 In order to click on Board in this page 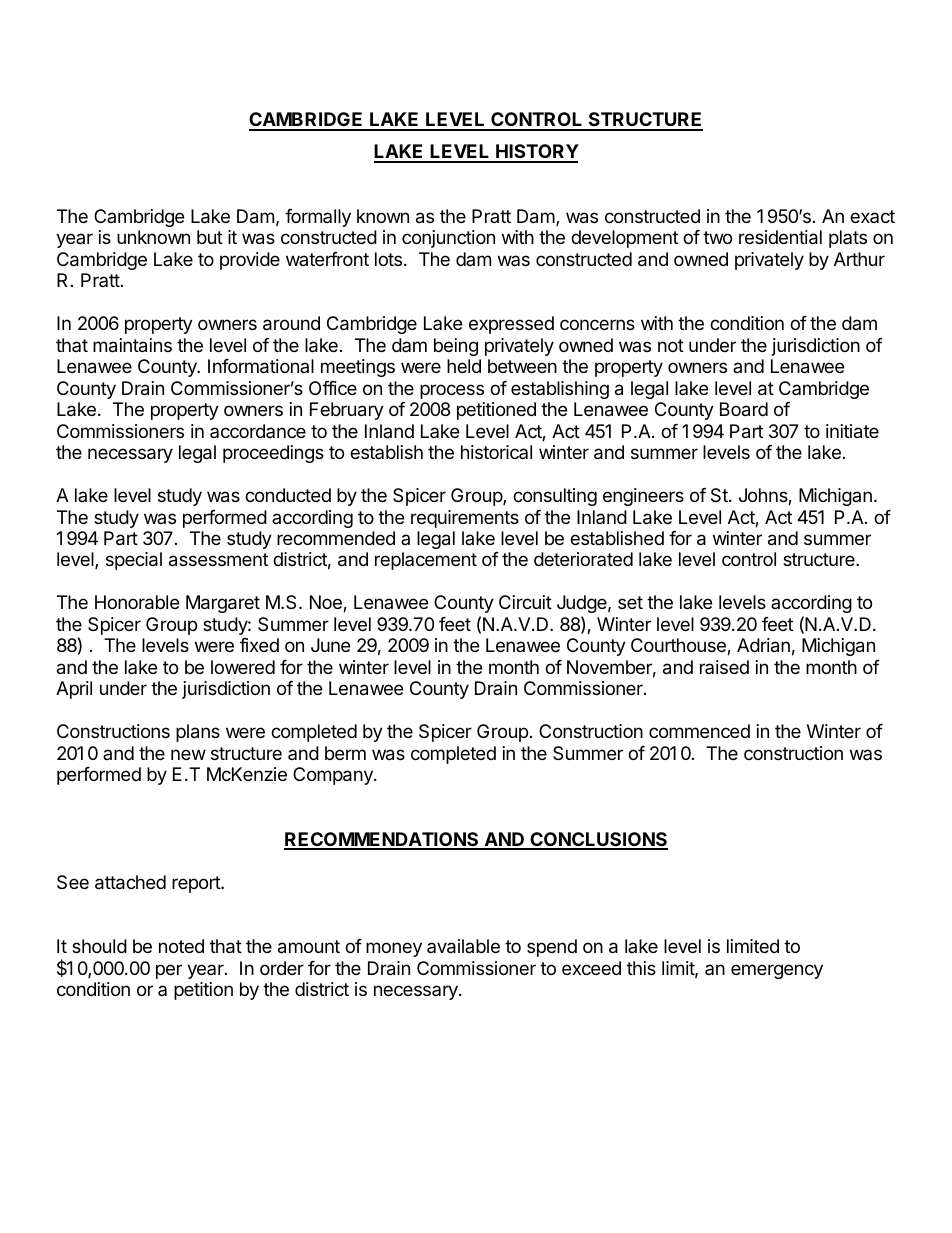, I will do `click(744, 409)`.
